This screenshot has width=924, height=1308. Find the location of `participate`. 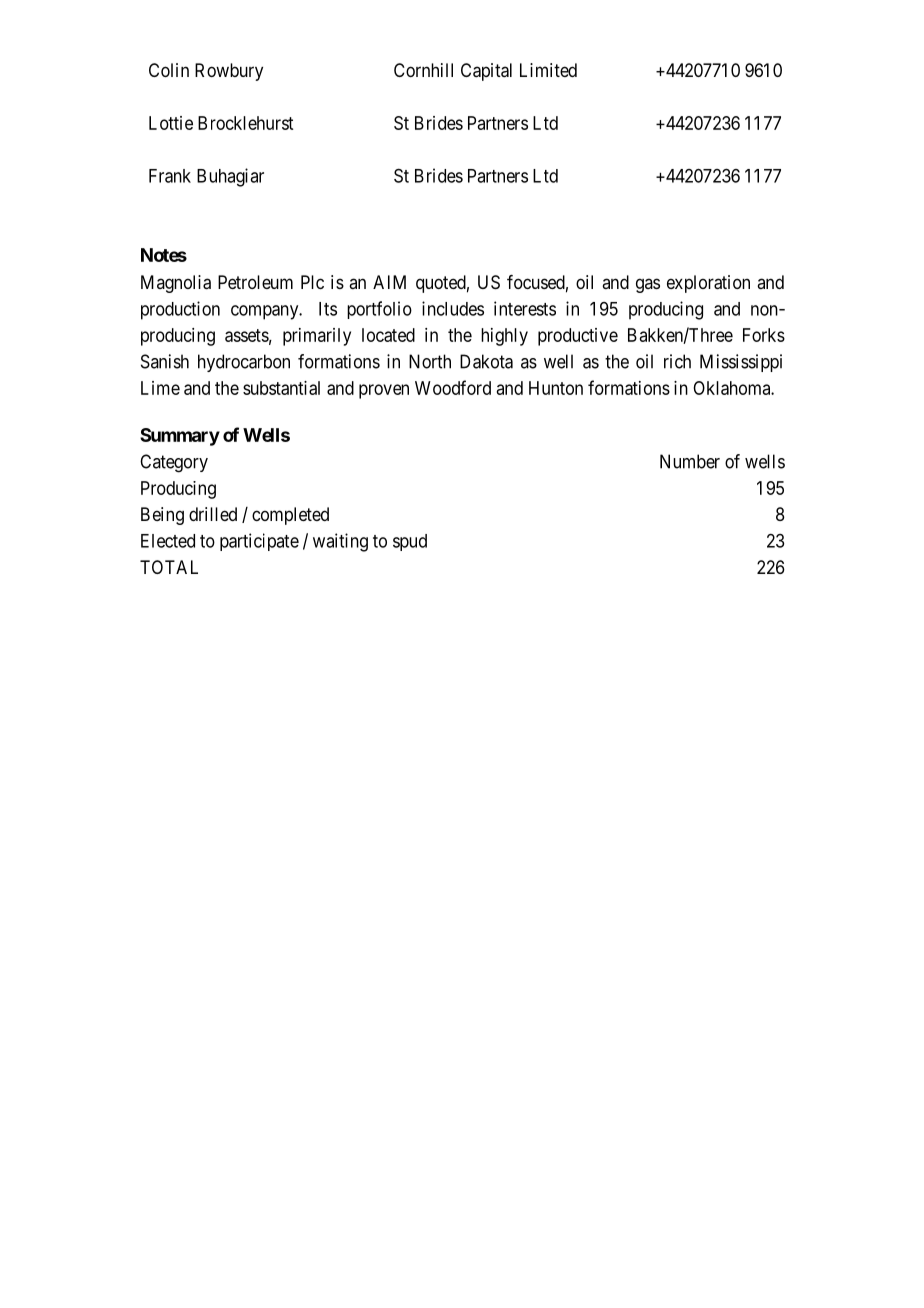

participate is located at coordinates (259, 542).
